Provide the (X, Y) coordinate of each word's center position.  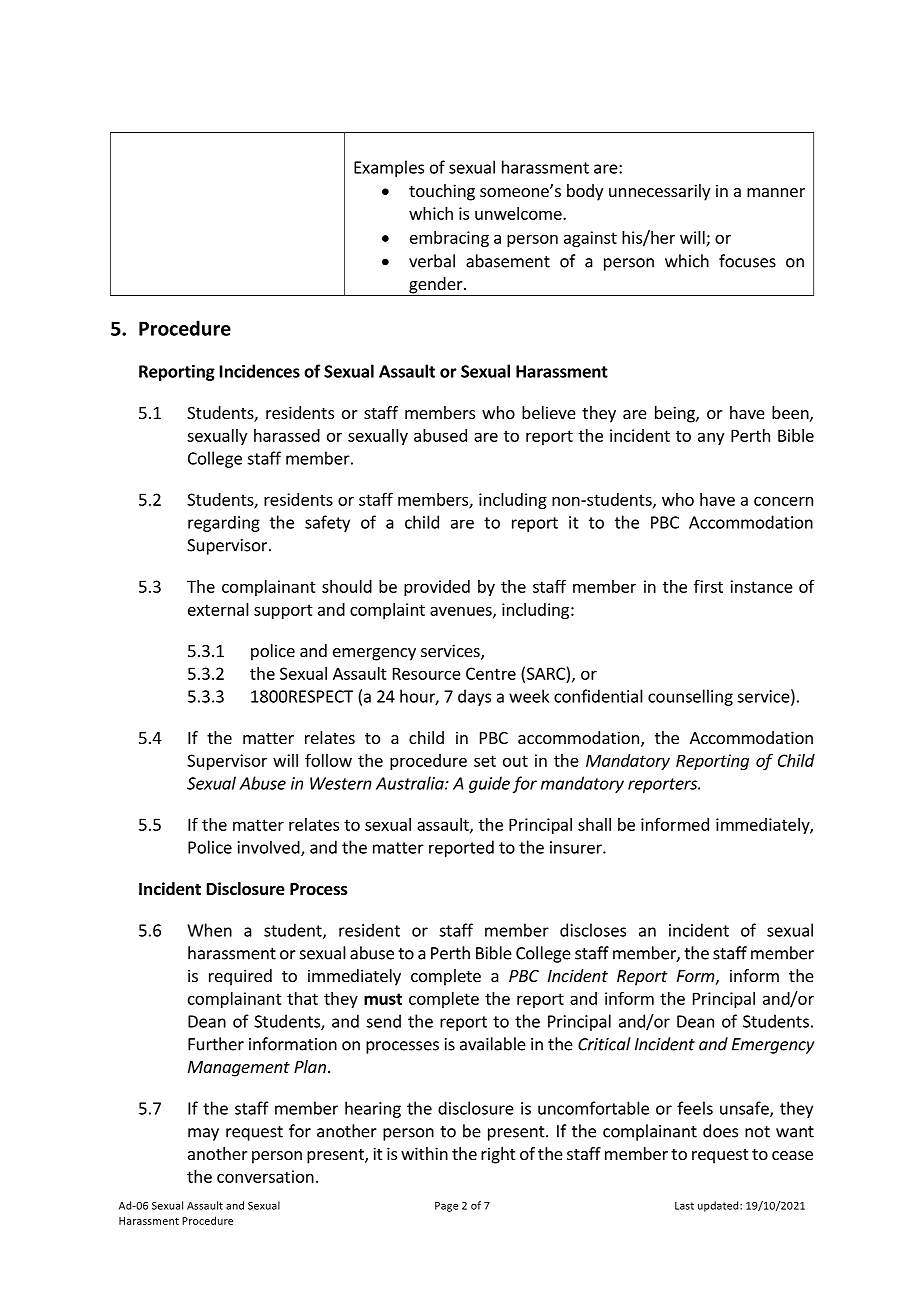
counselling (690, 697)
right (498, 1155)
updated (719, 1206)
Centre (491, 673)
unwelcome (519, 213)
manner (776, 192)
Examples (389, 168)
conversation (265, 1176)
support (283, 611)
